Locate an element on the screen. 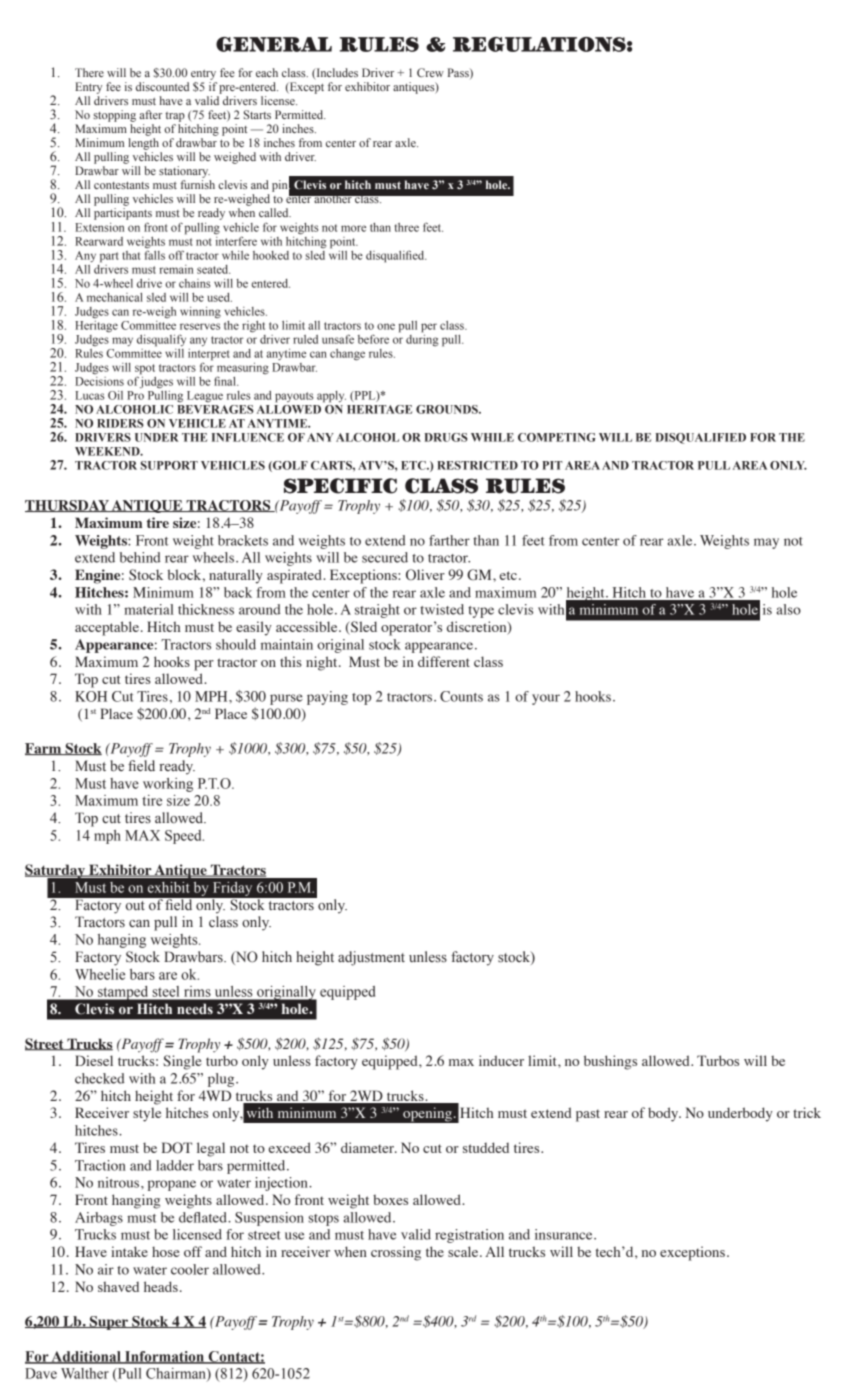 The height and width of the screenshot is (1400, 849). your is located at coordinates (546, 699).
